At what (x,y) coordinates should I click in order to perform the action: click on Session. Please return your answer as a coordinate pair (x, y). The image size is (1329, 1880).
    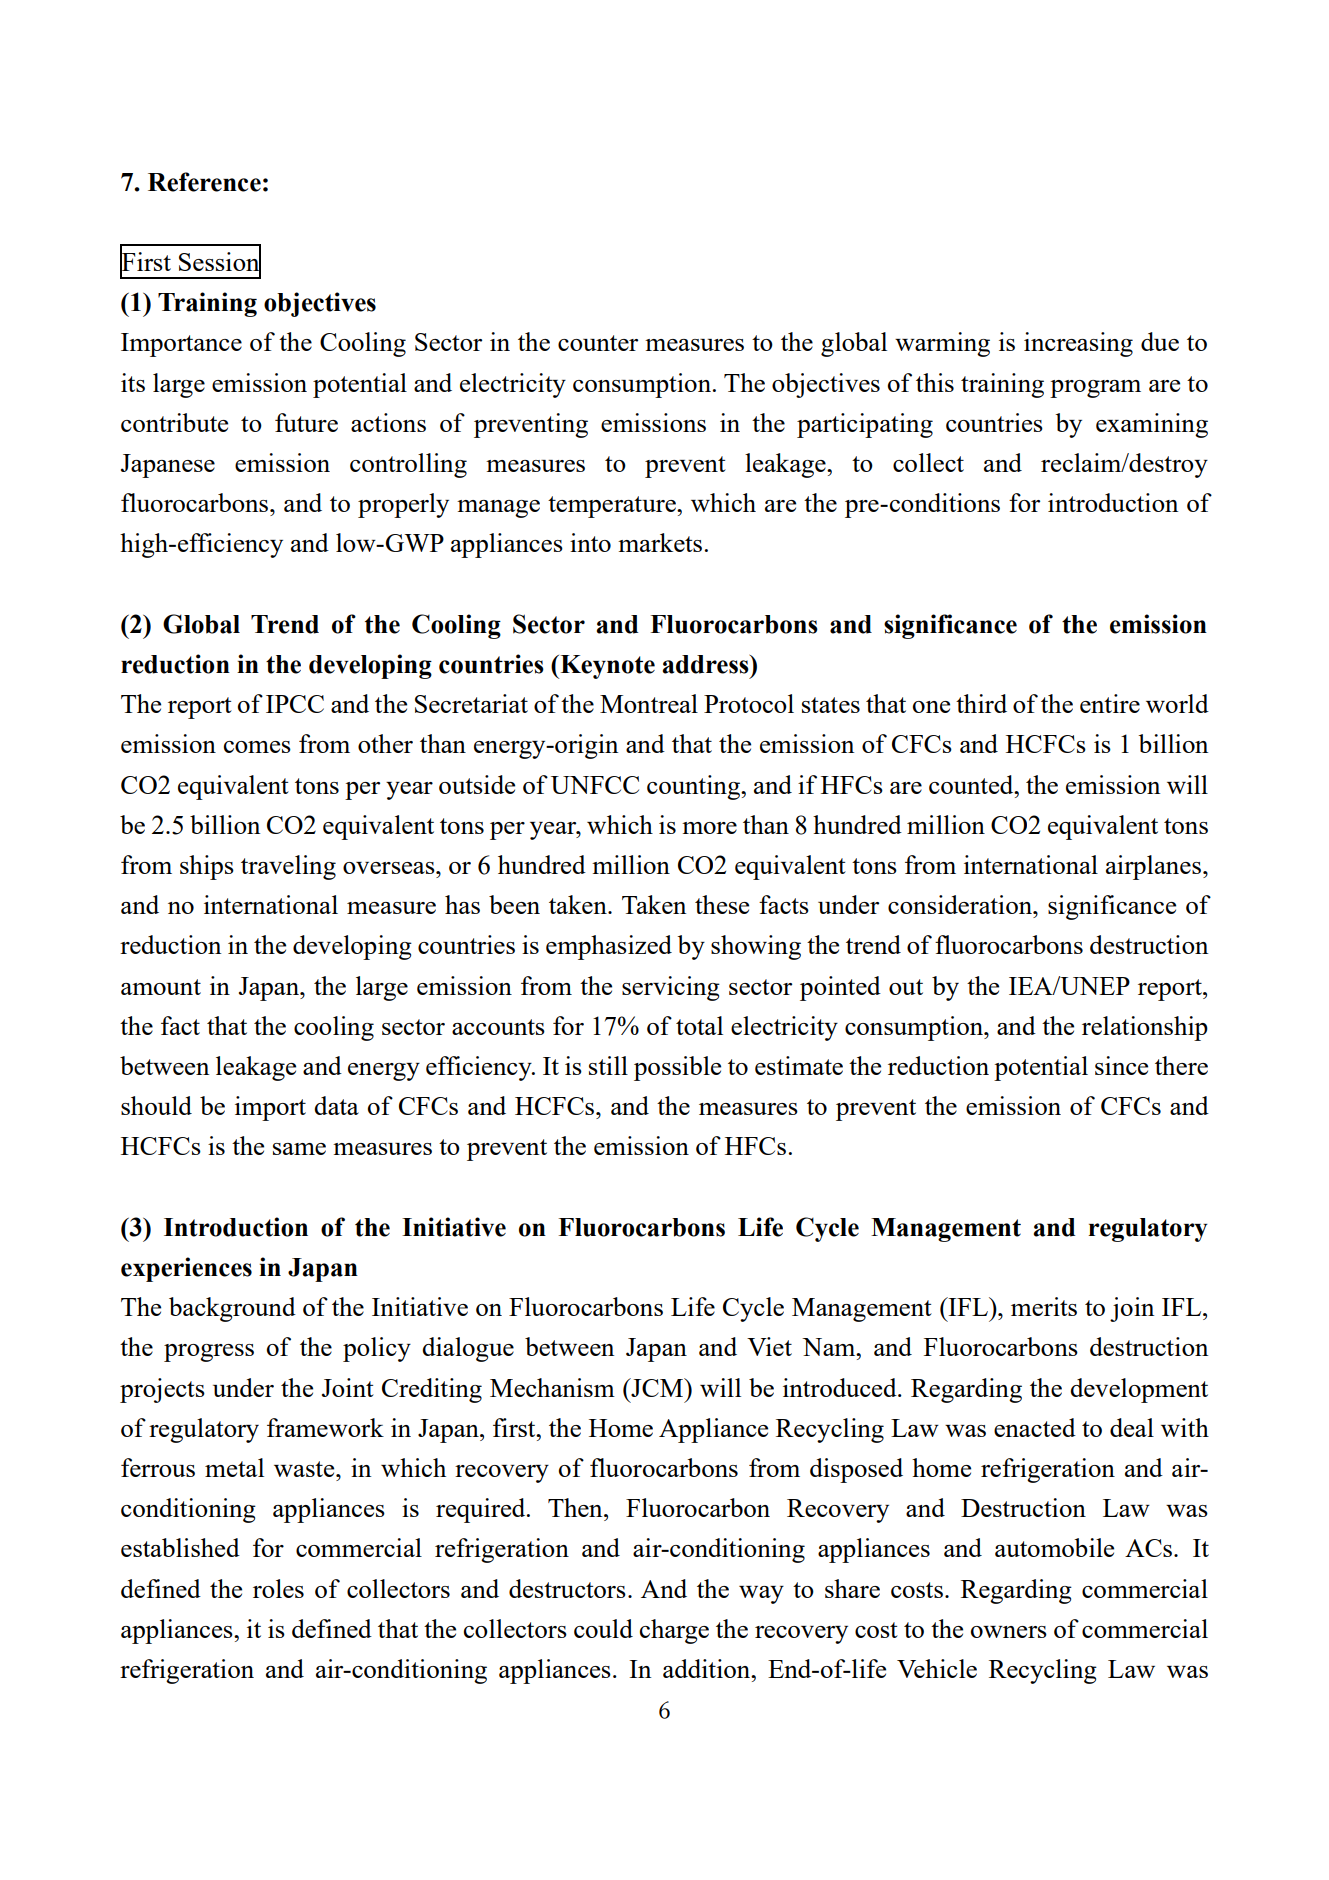
    Looking at the image, I should click on (220, 262).
